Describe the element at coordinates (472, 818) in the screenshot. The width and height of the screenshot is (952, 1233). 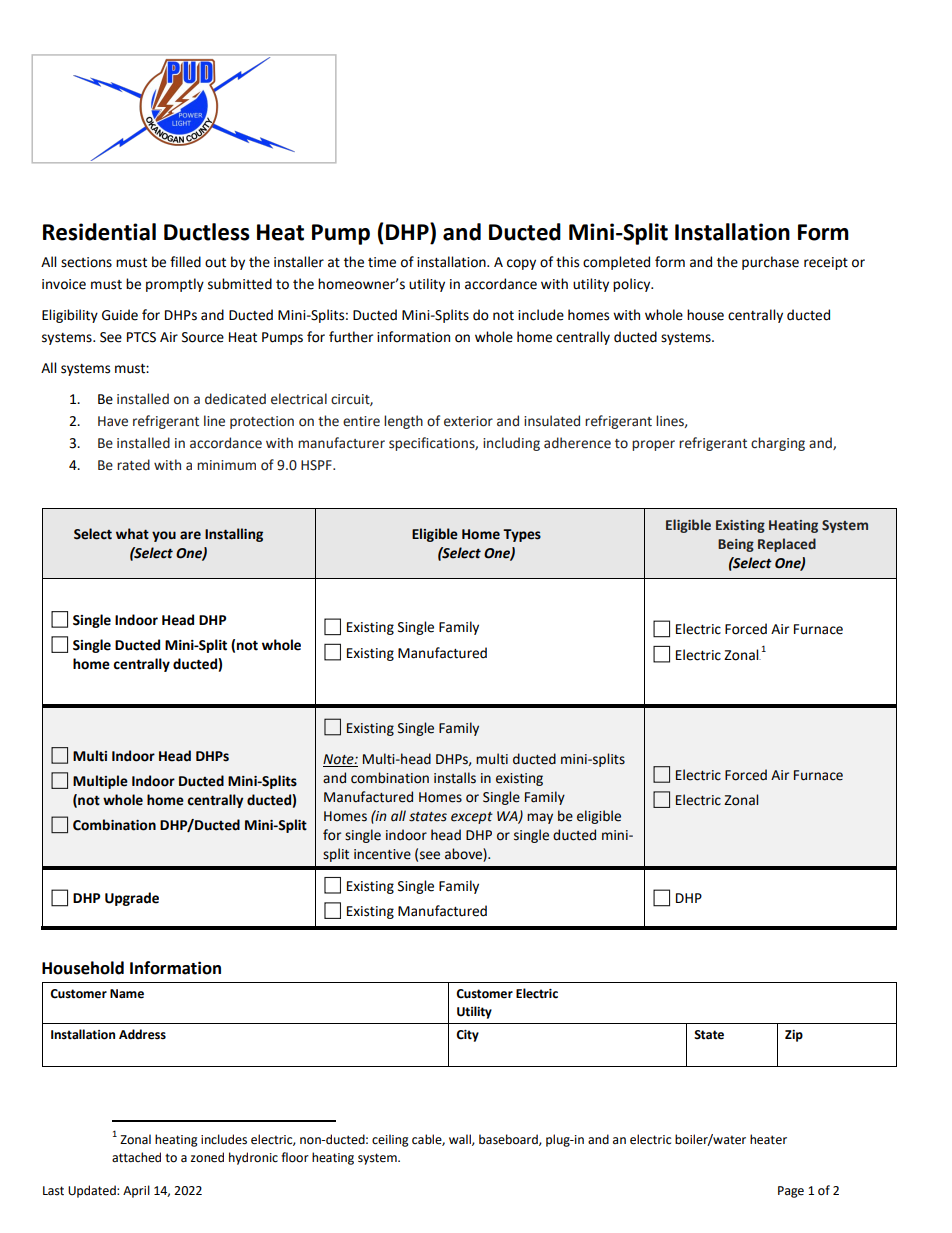
I see `except` at that location.
